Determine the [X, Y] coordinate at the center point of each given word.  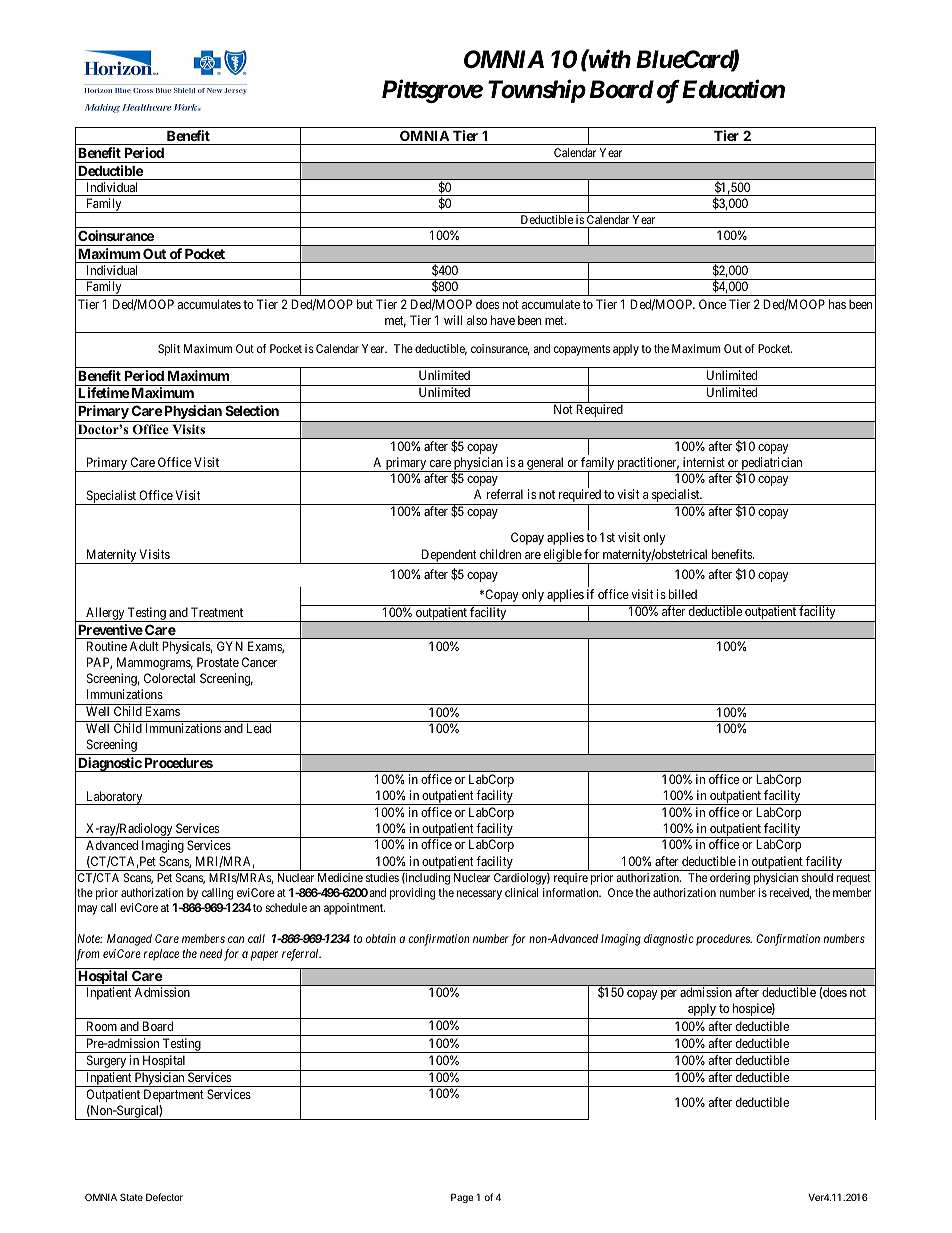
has [837, 304]
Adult [144, 646]
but [365, 304]
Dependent [449, 556]
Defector [164, 1197]
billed [683, 594]
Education [733, 89]
